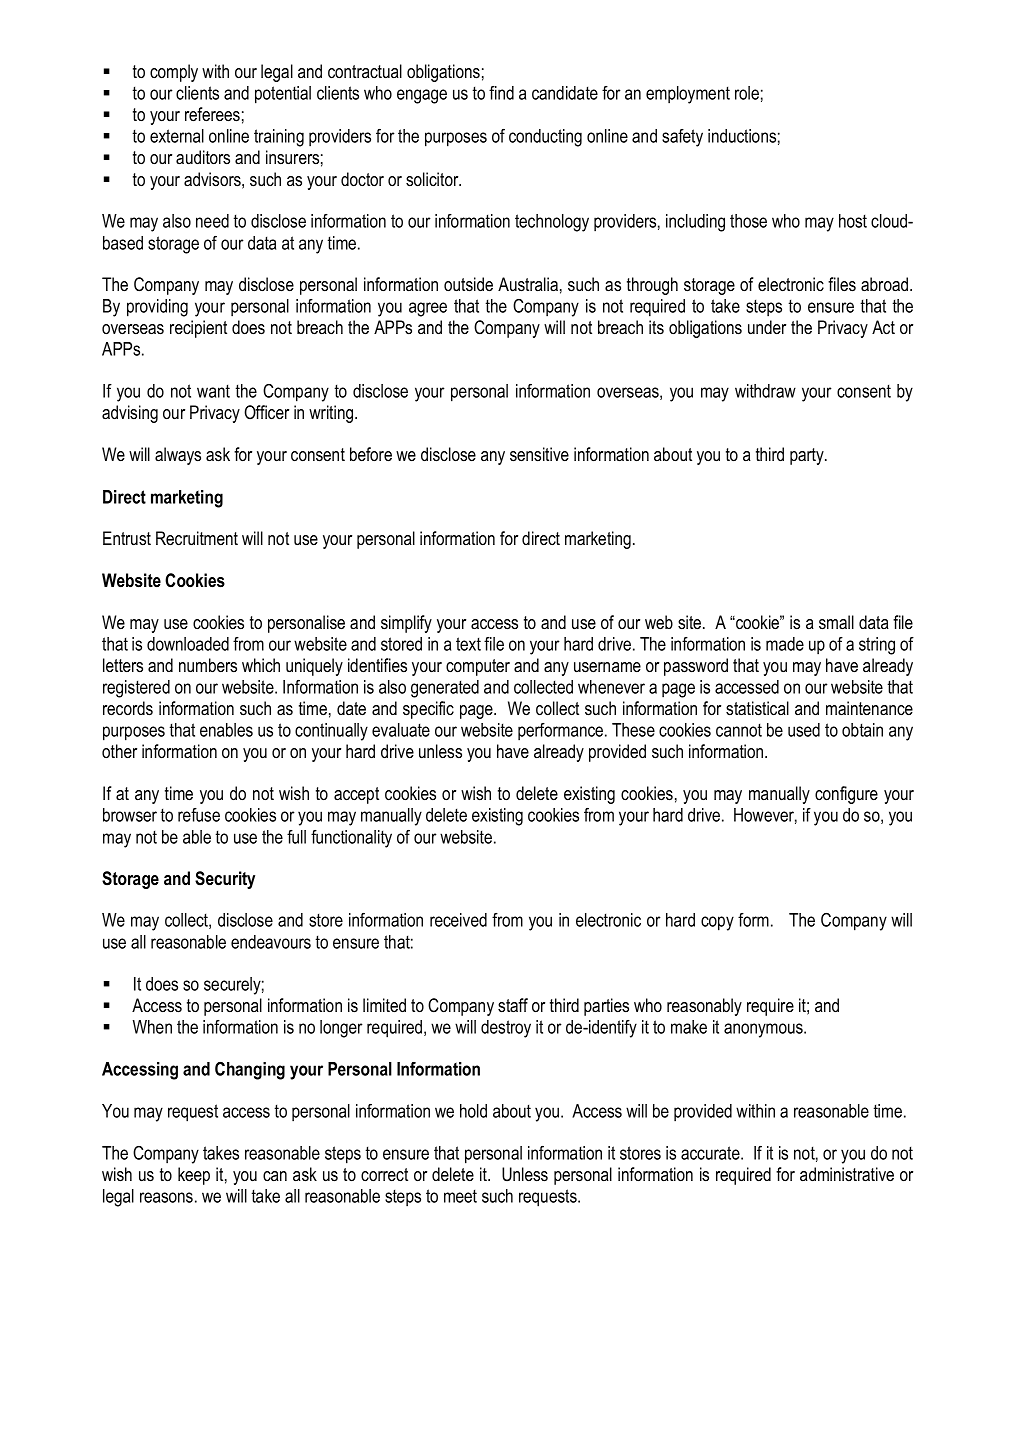 The width and height of the screenshot is (1014, 1435). I want to click on received, so click(458, 920).
